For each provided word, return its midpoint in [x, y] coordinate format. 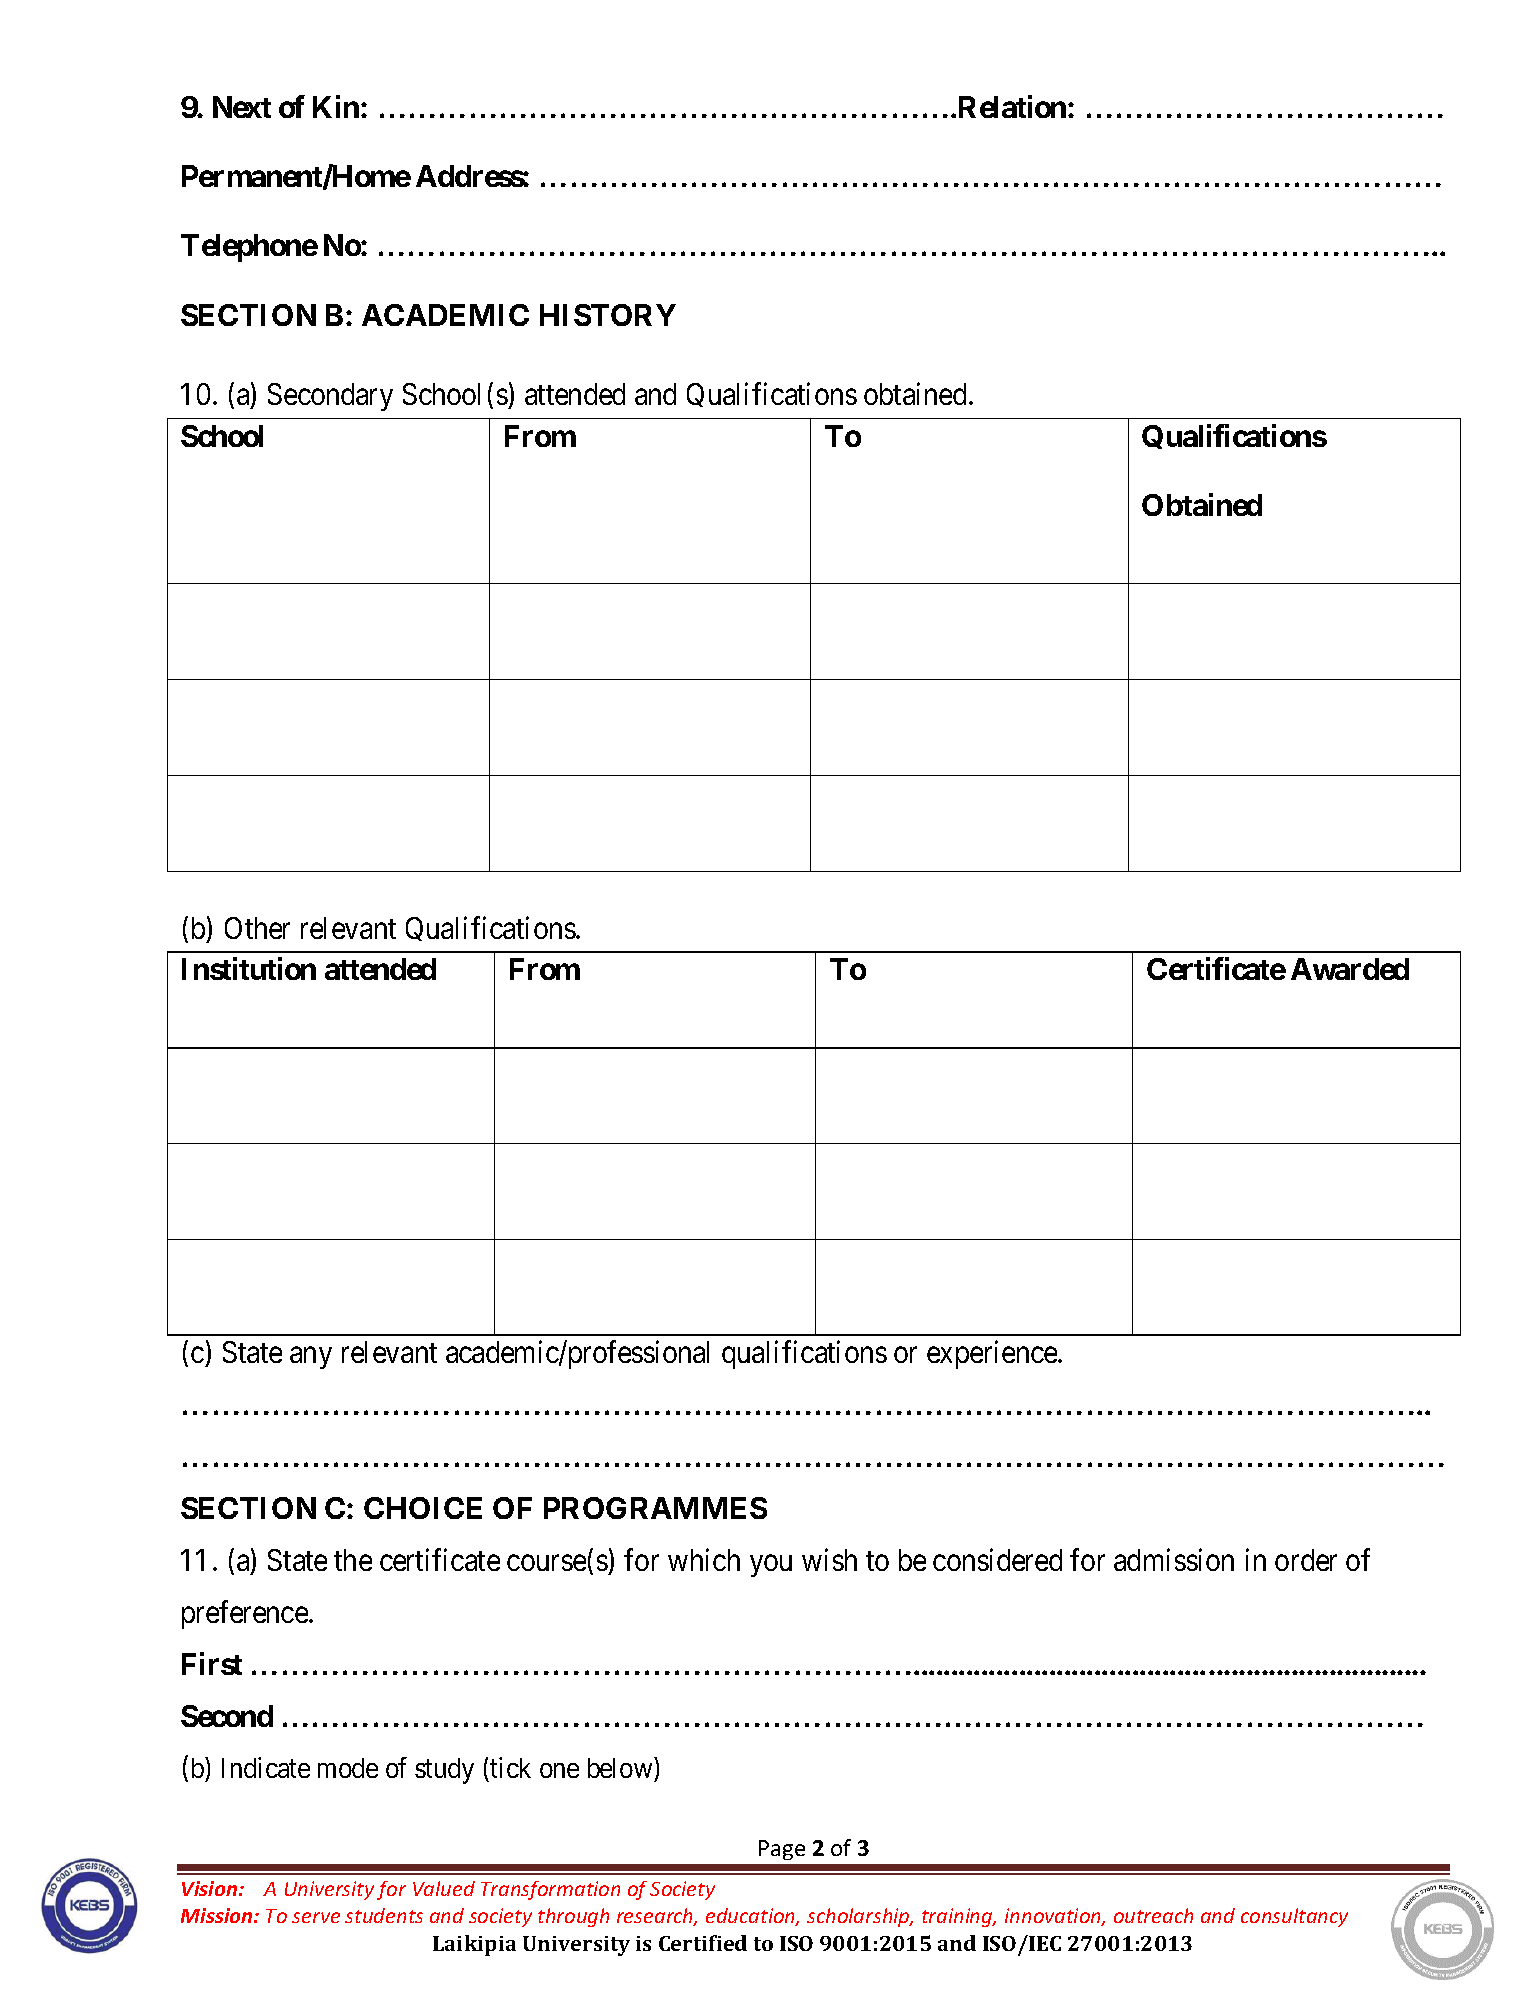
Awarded [1350, 969]
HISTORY [608, 315]
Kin [337, 106]
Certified [703, 1943]
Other [257, 928]
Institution [249, 968]
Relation [1014, 106]
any [311, 1358]
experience [993, 1354]
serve [316, 1917]
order [1306, 1560]
